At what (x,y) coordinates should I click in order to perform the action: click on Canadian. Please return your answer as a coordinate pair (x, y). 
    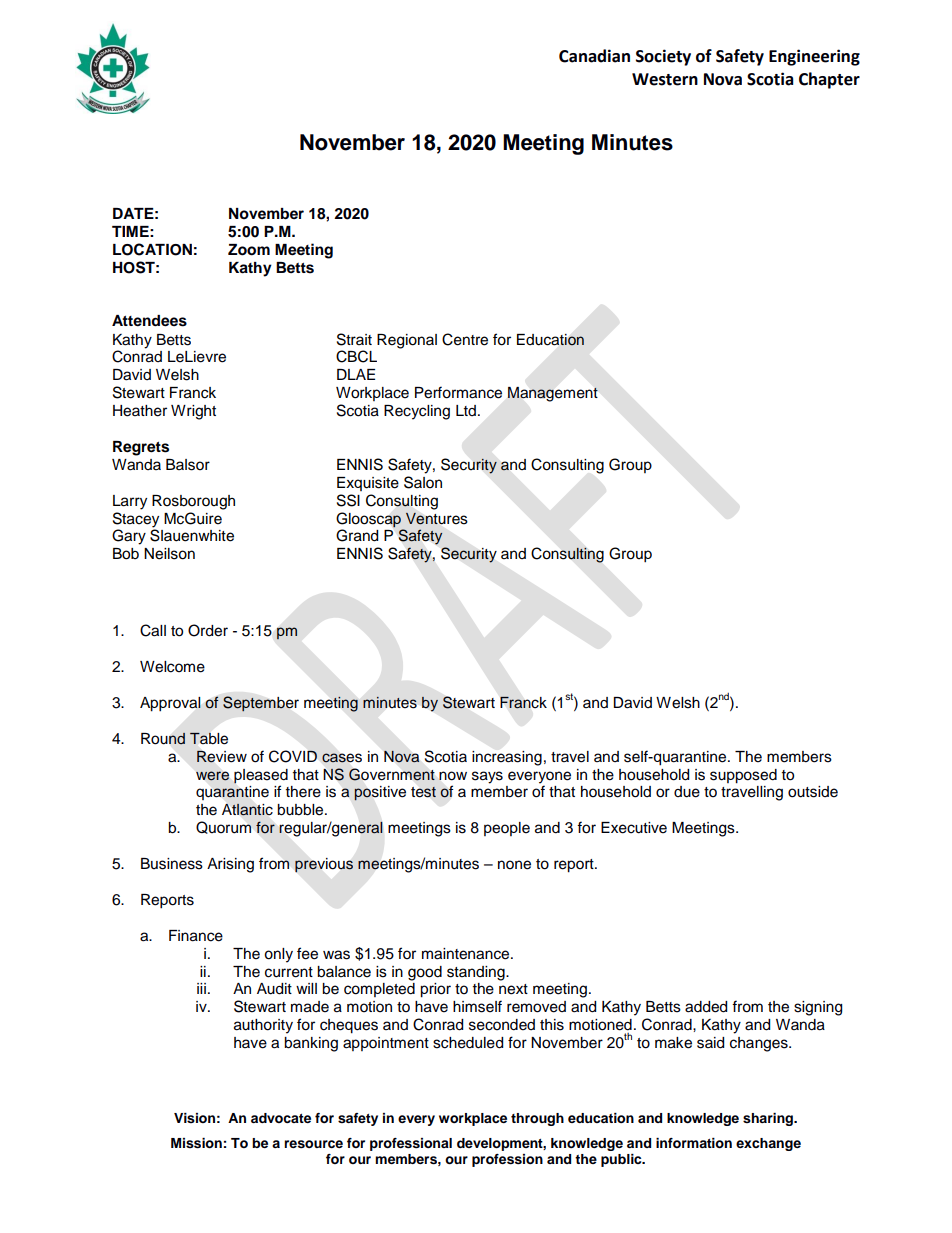
    Looking at the image, I should click on (594, 56).
